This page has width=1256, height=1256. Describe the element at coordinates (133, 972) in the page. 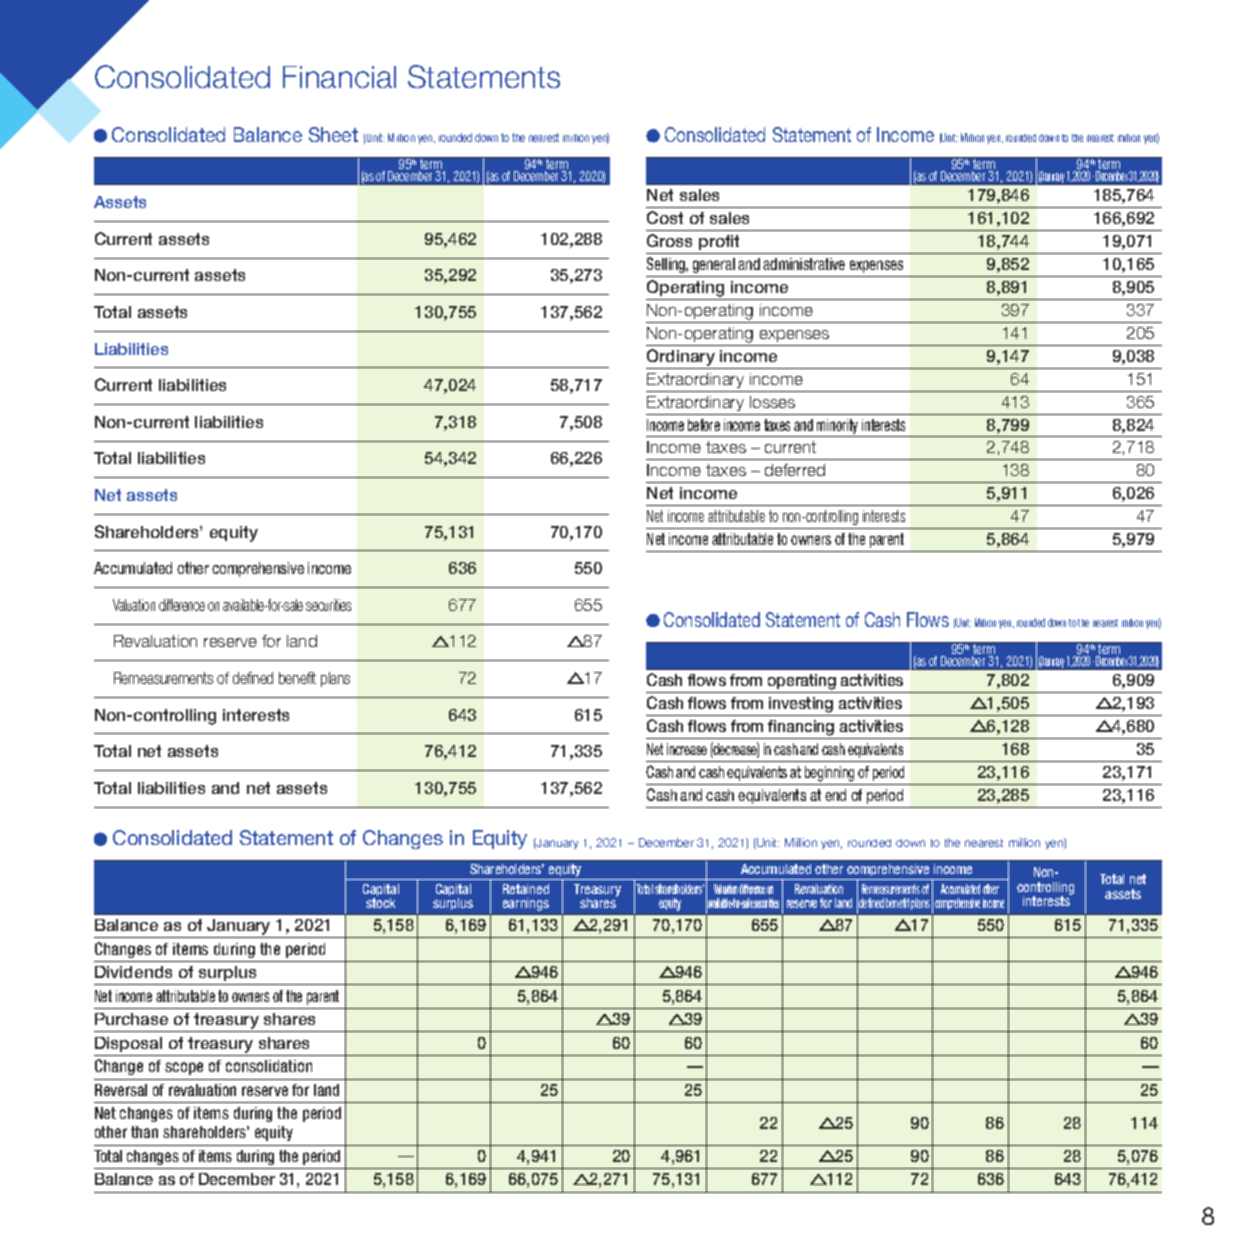

I see `Dividends` at that location.
